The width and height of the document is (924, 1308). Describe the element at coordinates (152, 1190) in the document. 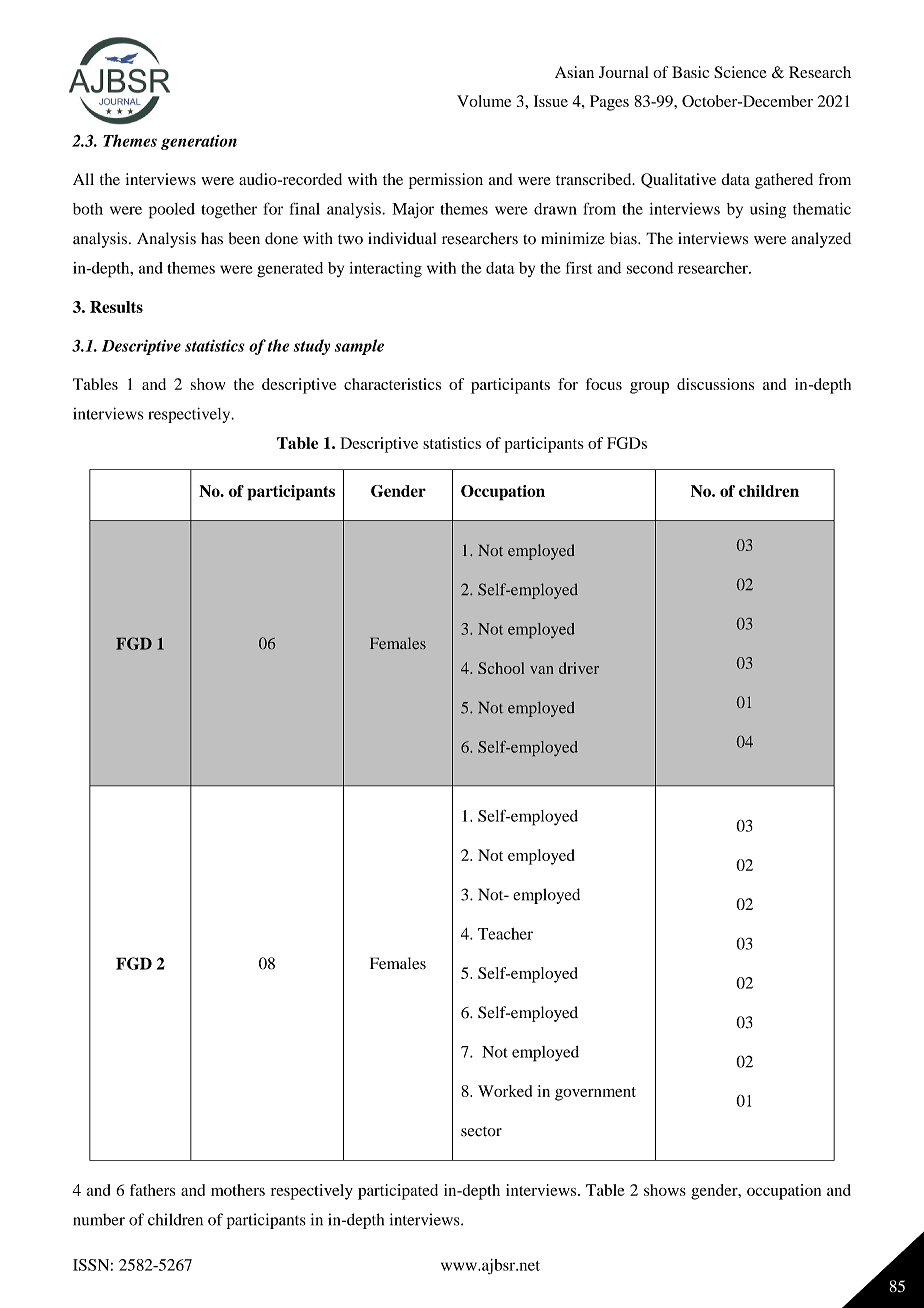

I see `fathers` at that location.
